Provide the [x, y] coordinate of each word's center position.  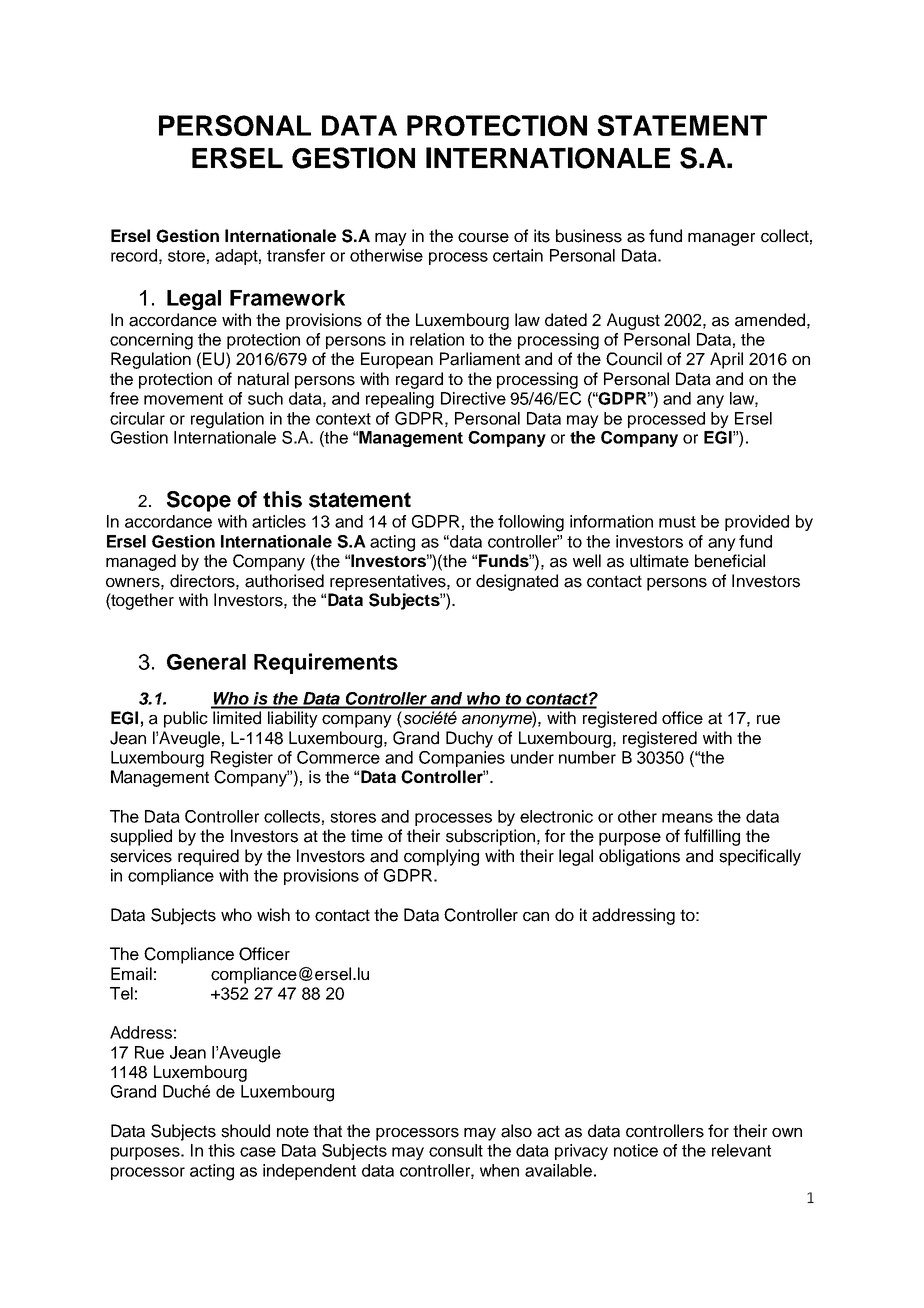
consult [456, 1150]
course [483, 238]
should [245, 1131]
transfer [296, 255]
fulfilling [712, 837]
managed [141, 562]
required [208, 857]
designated [517, 582]
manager [721, 239]
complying [441, 857]
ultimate [659, 561]
